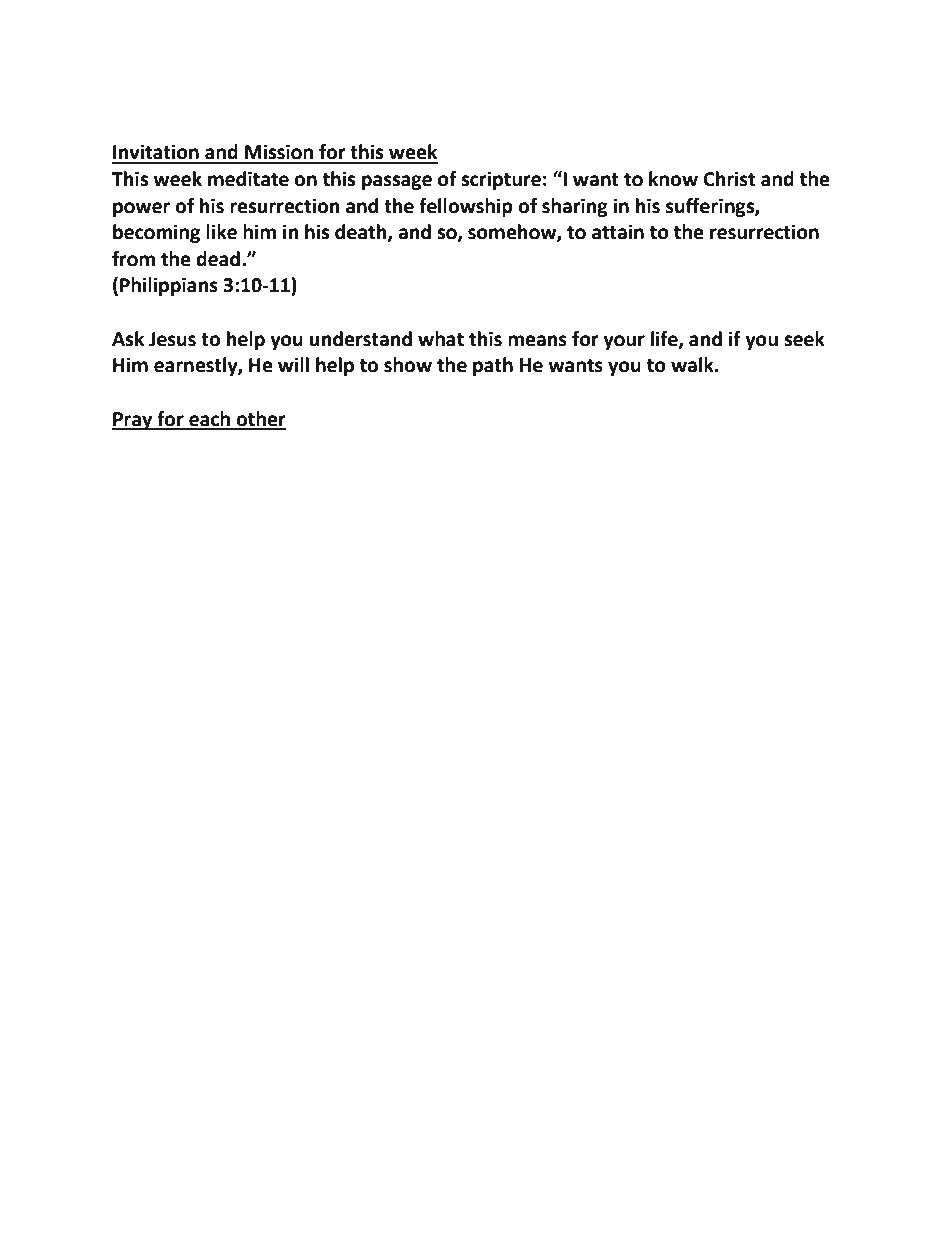 The height and width of the document is (1233, 952). Describe the element at coordinates (501, 180) in the document. I see `scripture` at that location.
